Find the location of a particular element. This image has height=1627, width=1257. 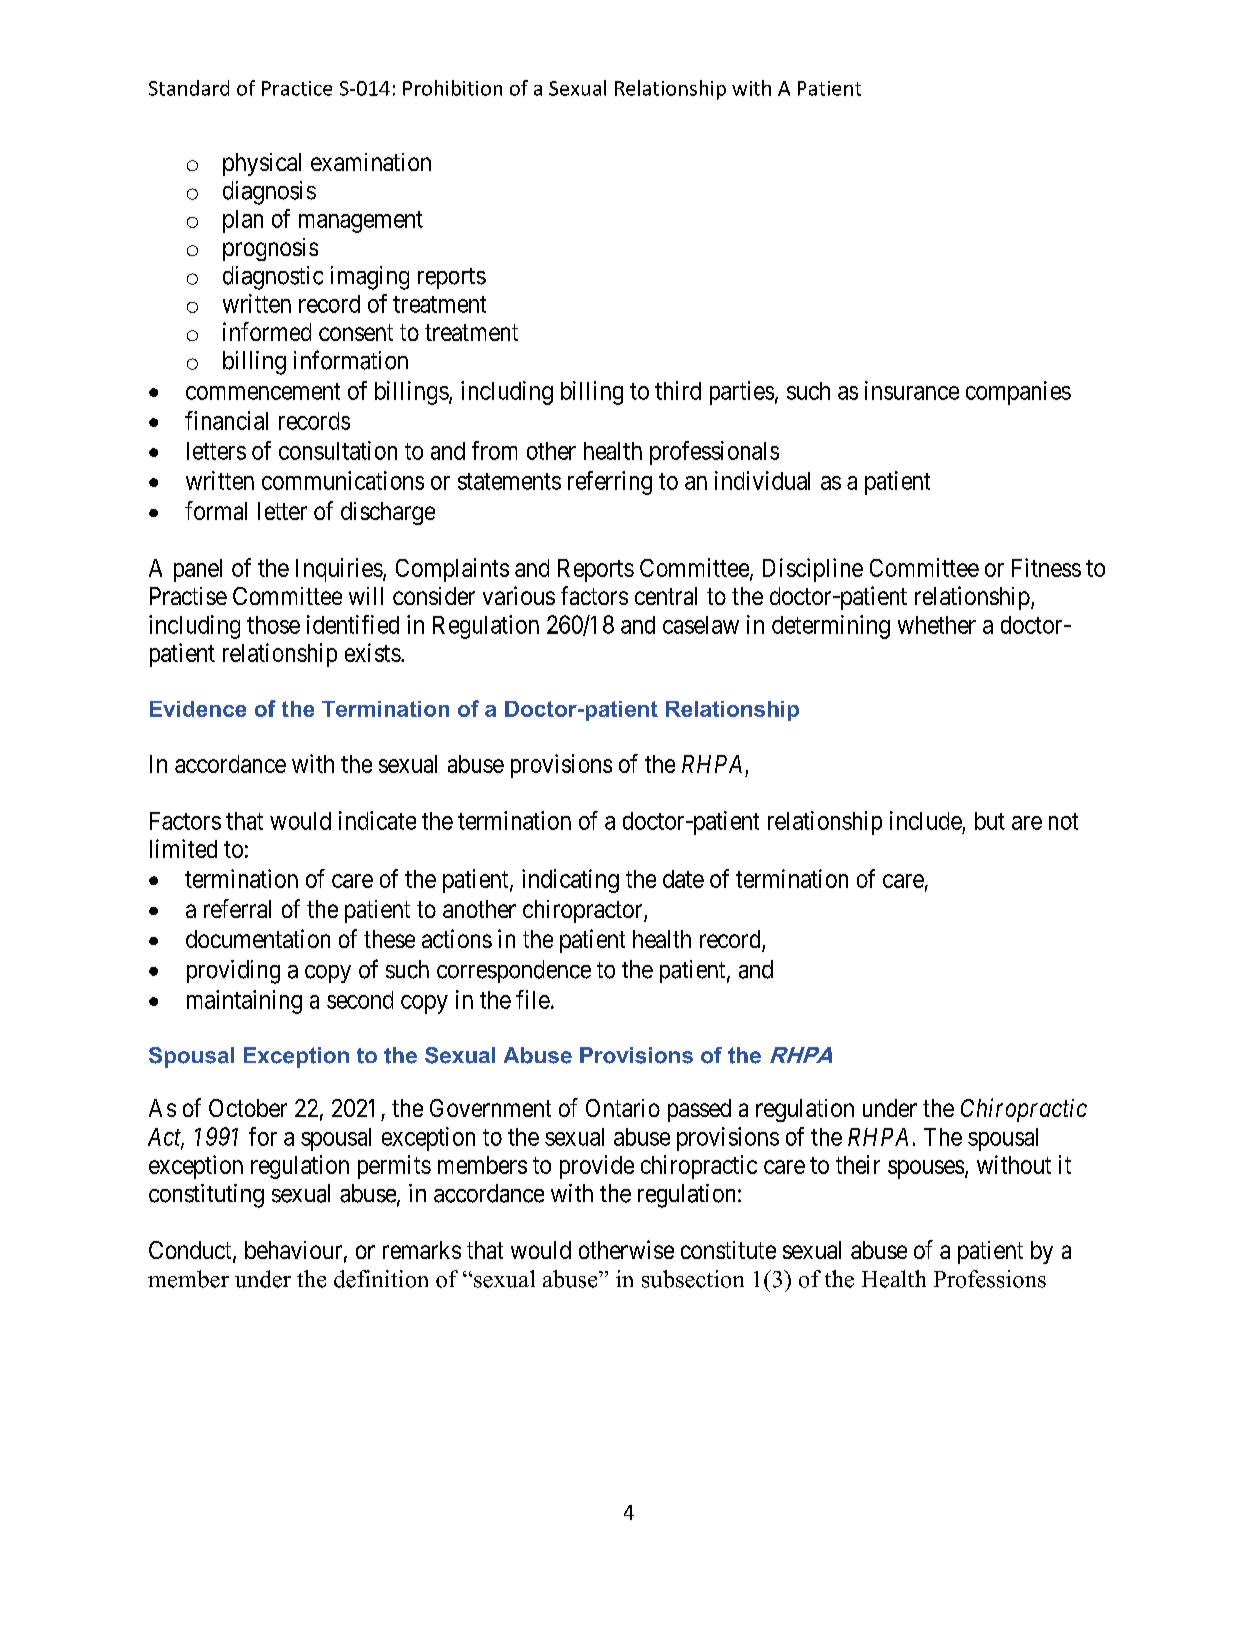

caselaw is located at coordinates (701, 625).
